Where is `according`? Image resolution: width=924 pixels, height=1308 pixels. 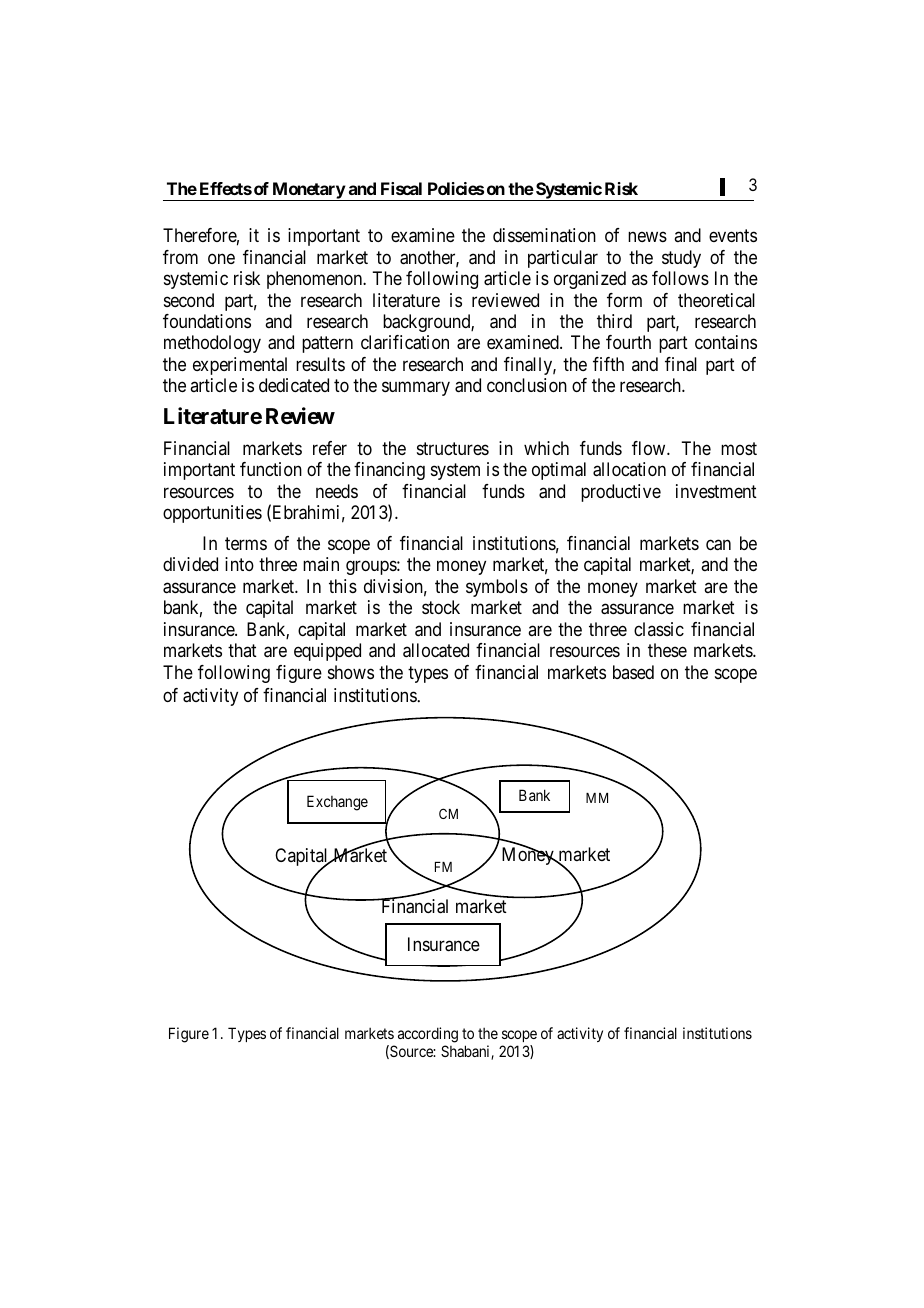 according is located at coordinates (428, 1035).
